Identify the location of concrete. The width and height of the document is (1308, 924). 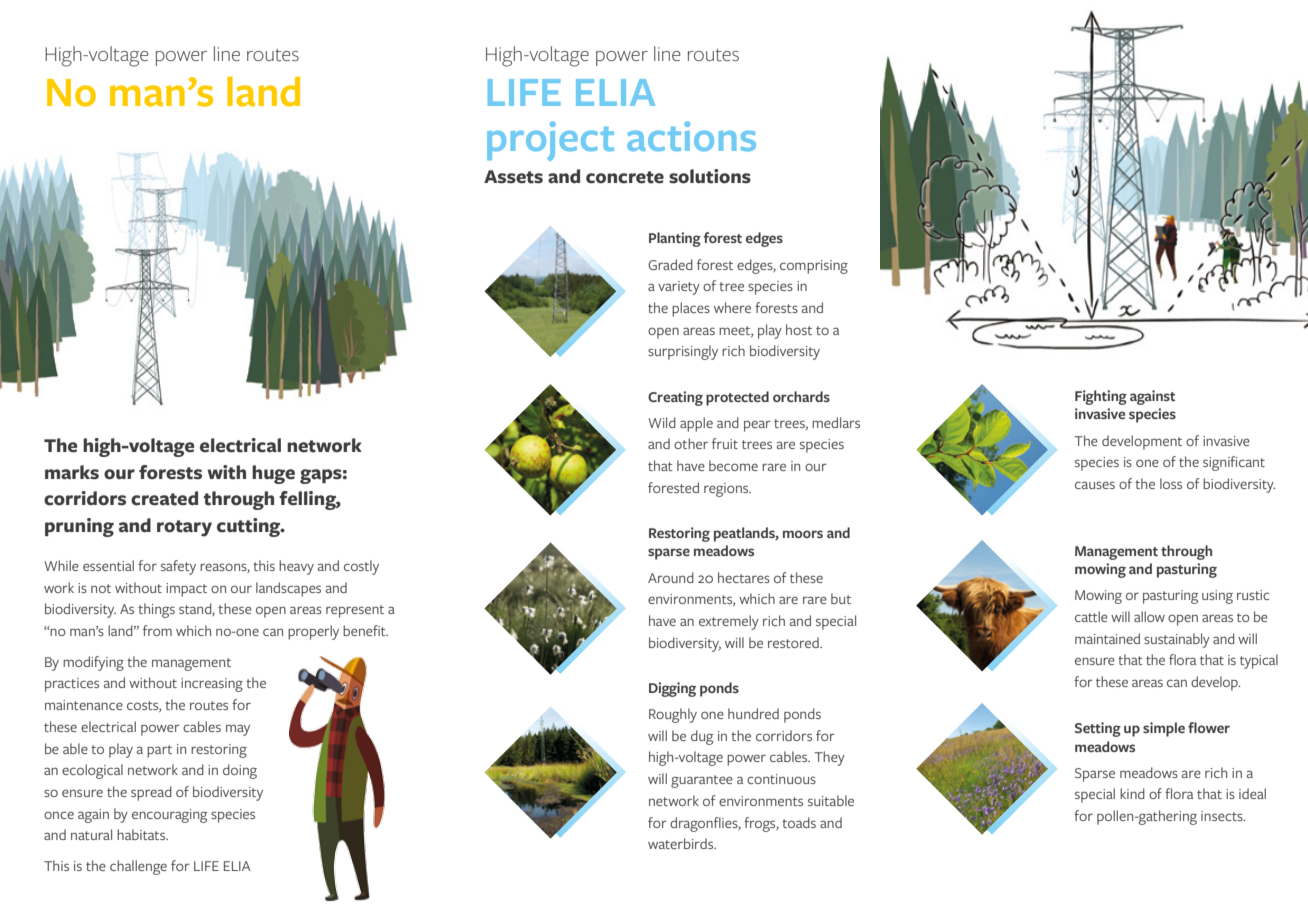
(625, 177).
